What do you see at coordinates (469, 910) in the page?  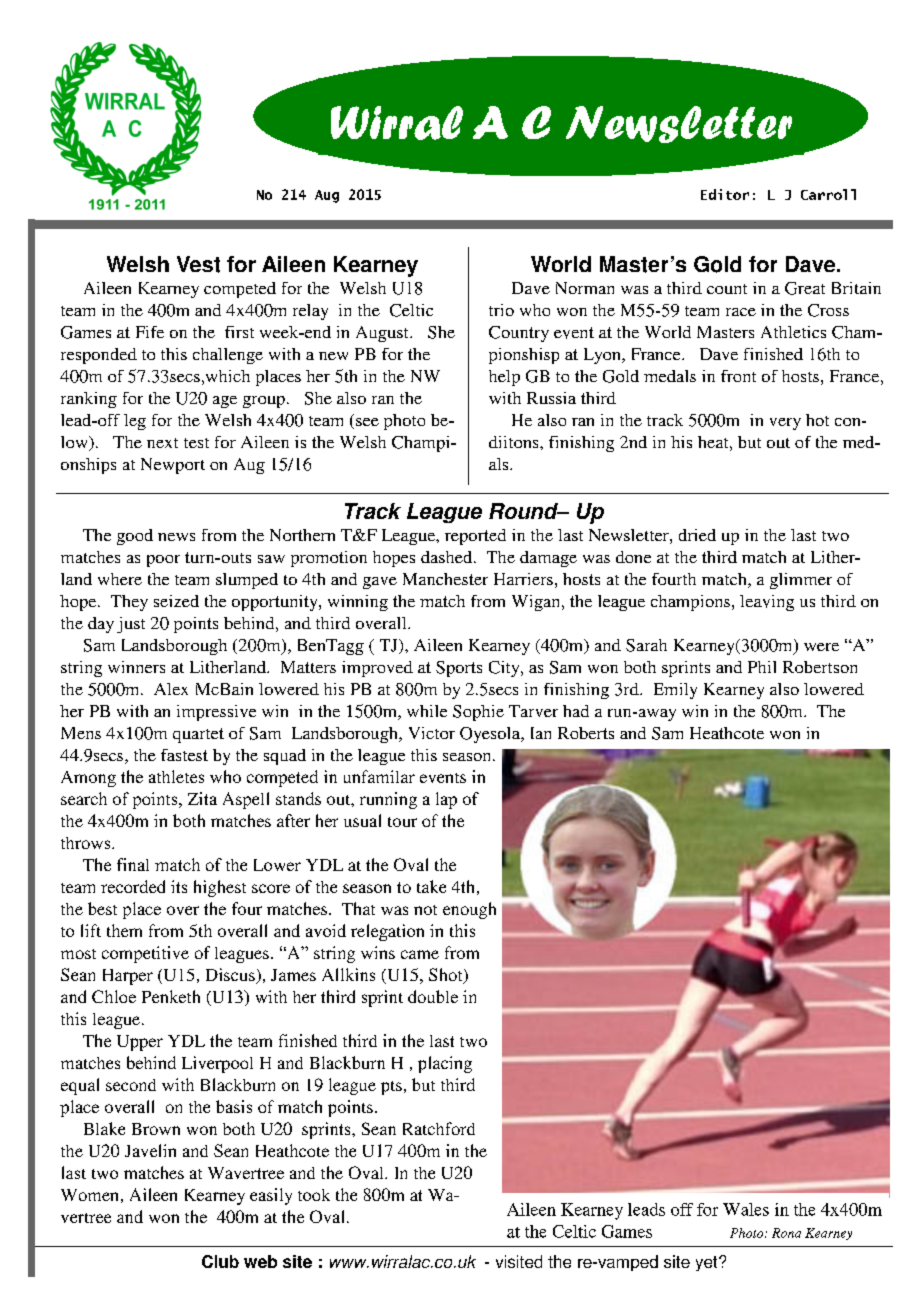 I see `enough` at bounding box center [469, 910].
